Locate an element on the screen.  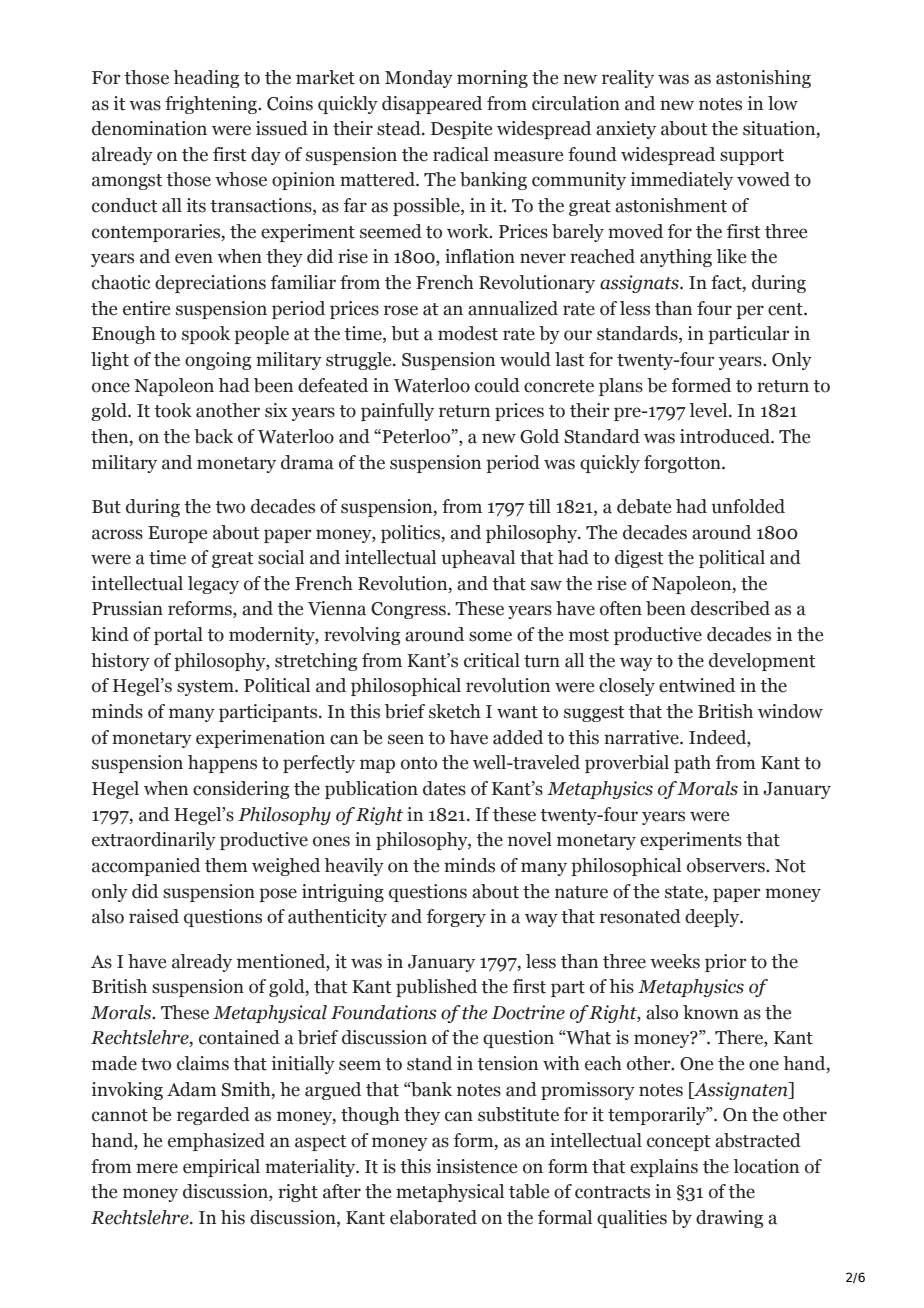
unfolded is located at coordinates (748, 506).
